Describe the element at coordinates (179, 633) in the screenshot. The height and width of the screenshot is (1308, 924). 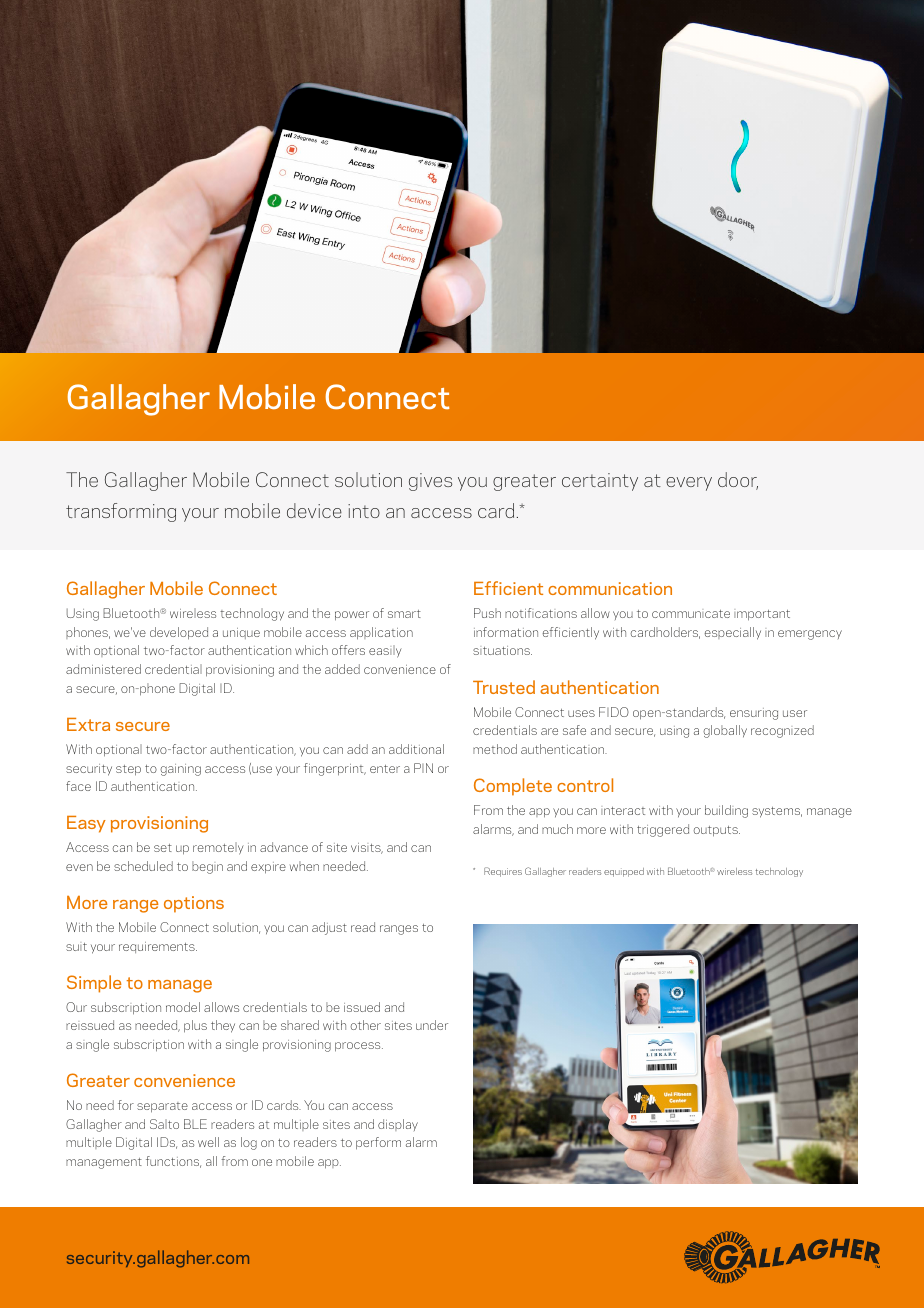
I see `developed` at that location.
